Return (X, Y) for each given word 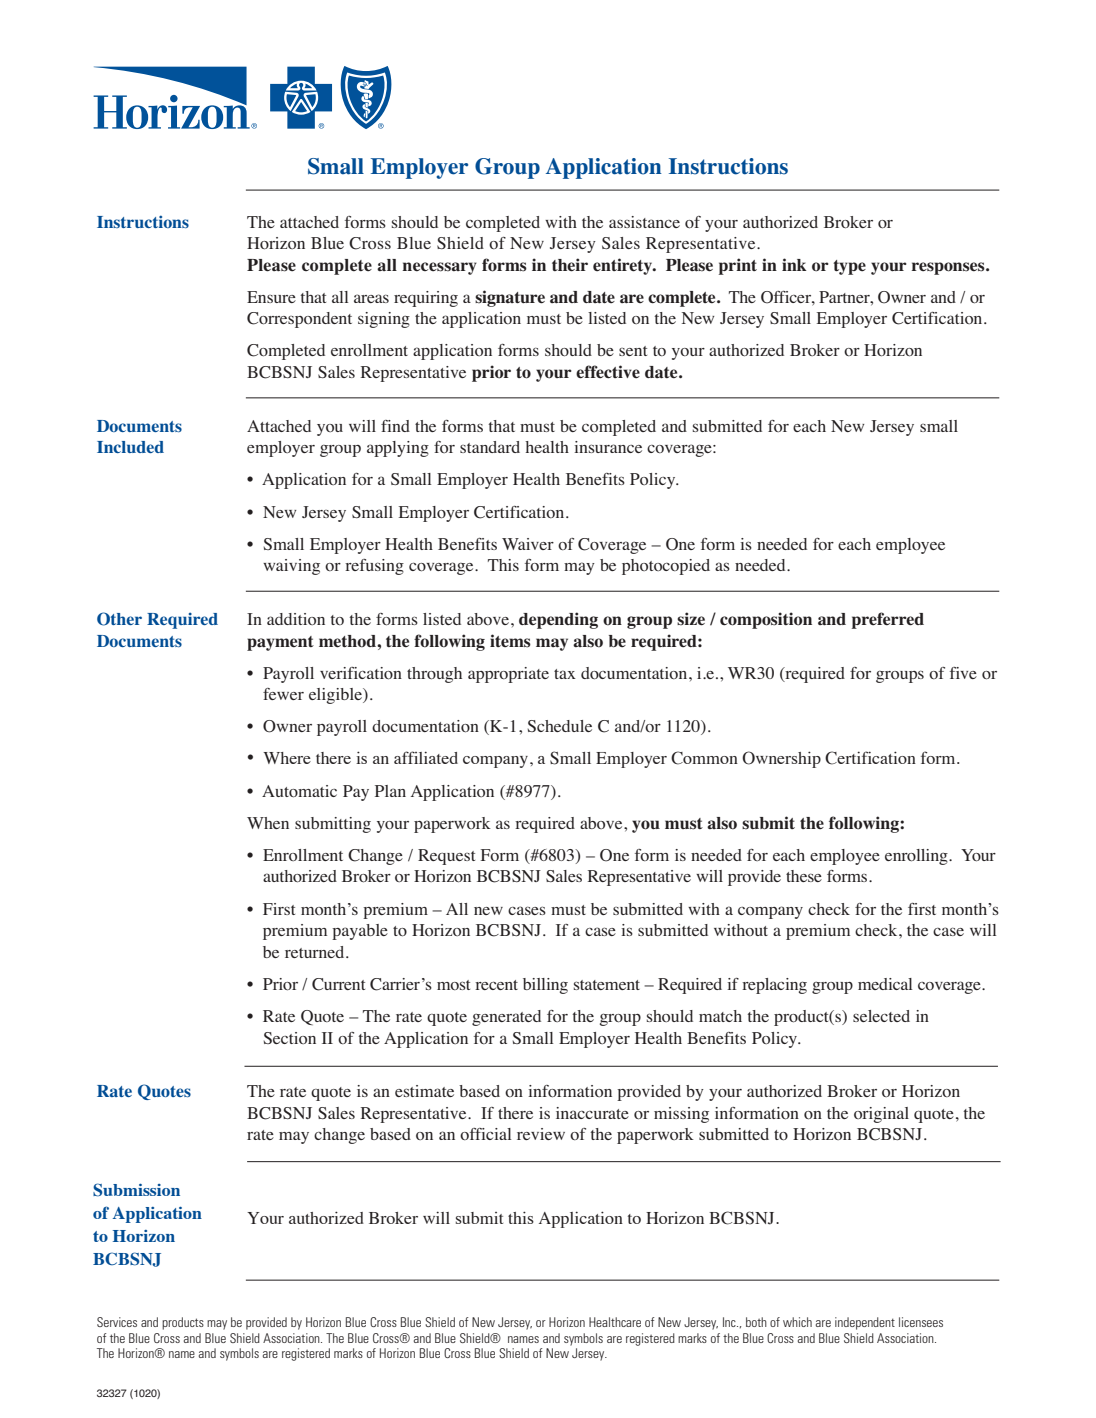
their (570, 265)
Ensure (271, 297)
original (881, 1115)
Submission (136, 1190)
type (849, 267)
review (541, 1134)
